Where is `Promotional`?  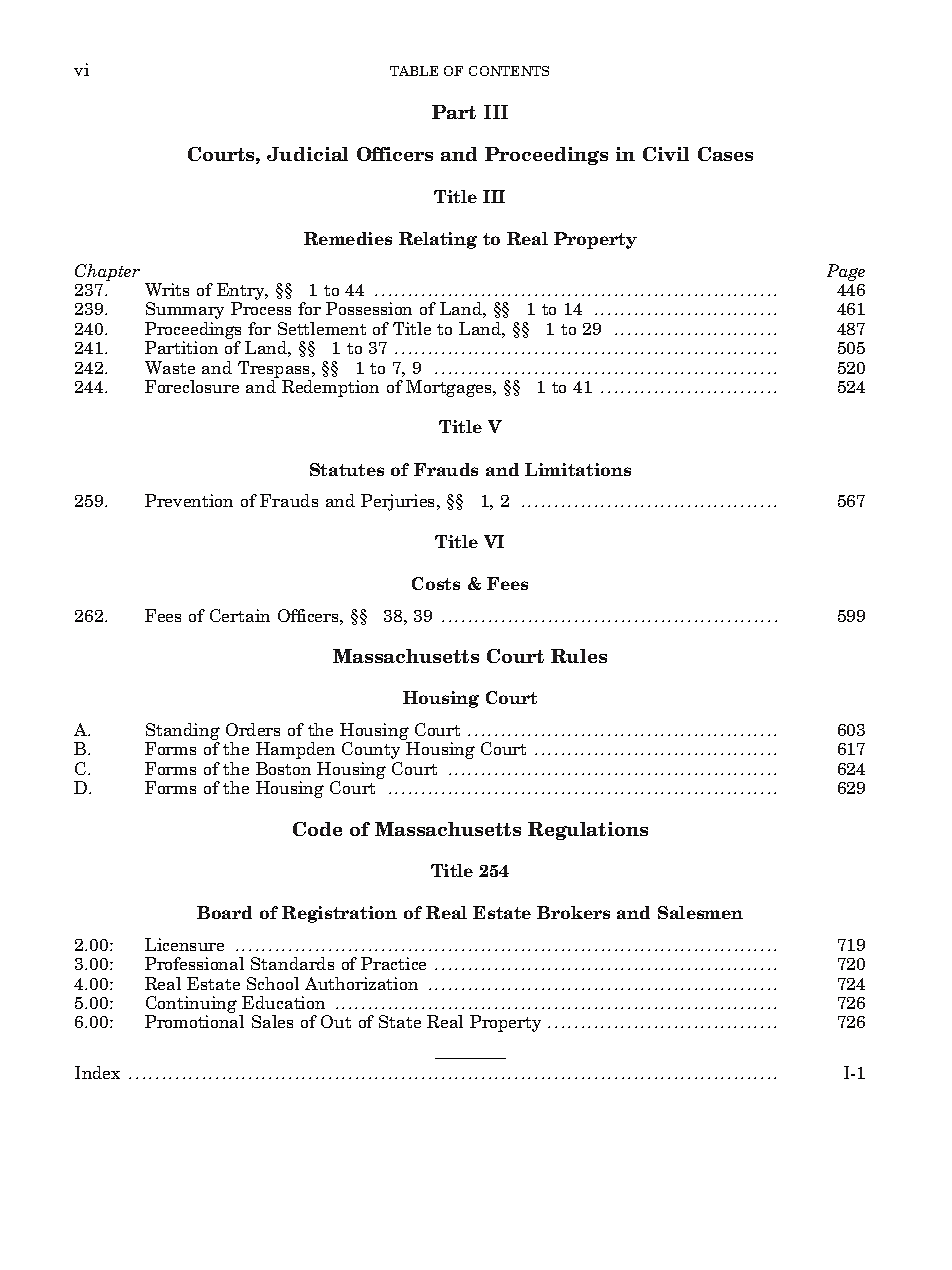 Promotional is located at coordinates (194, 1021).
